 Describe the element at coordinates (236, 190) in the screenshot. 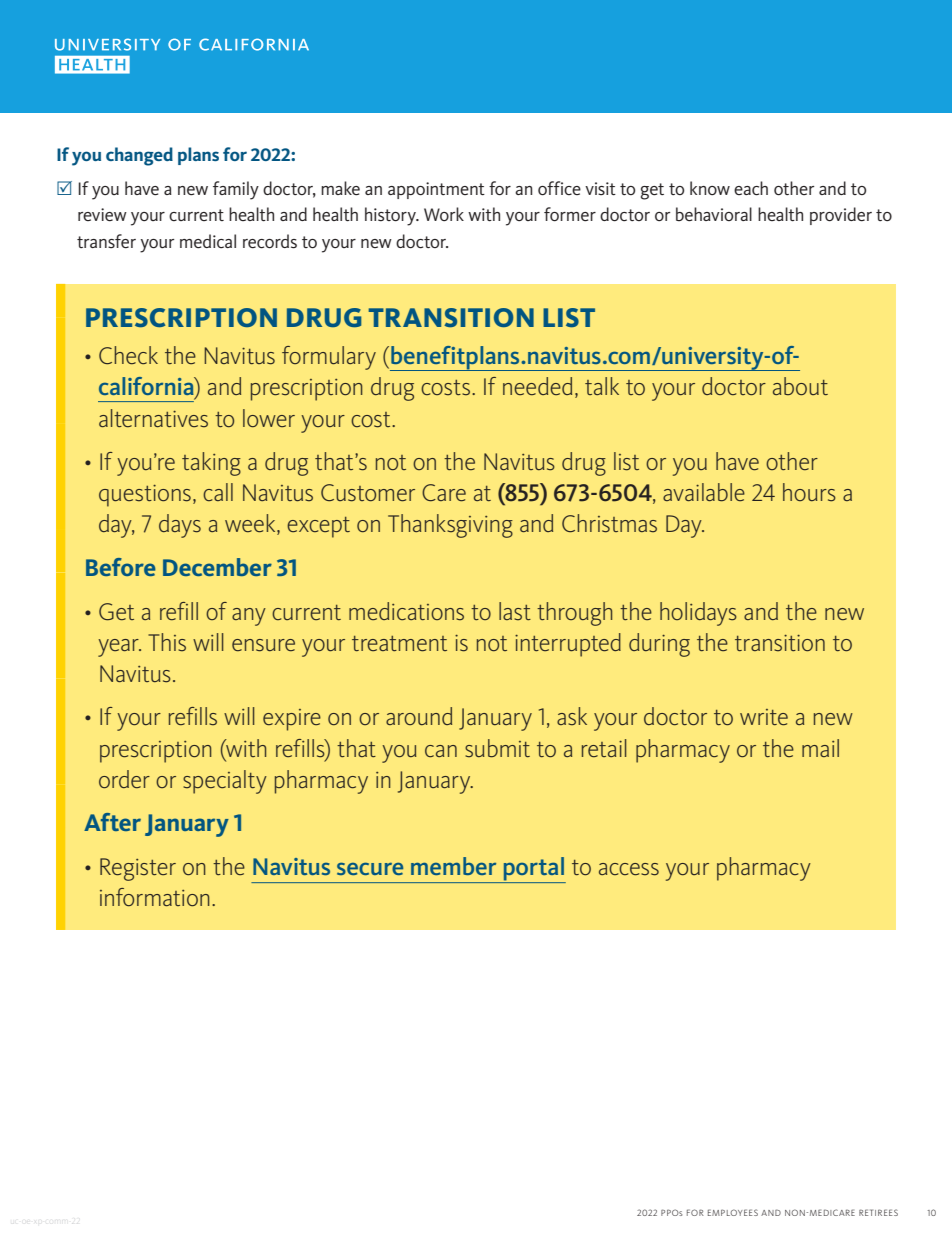

I see `family` at that location.
